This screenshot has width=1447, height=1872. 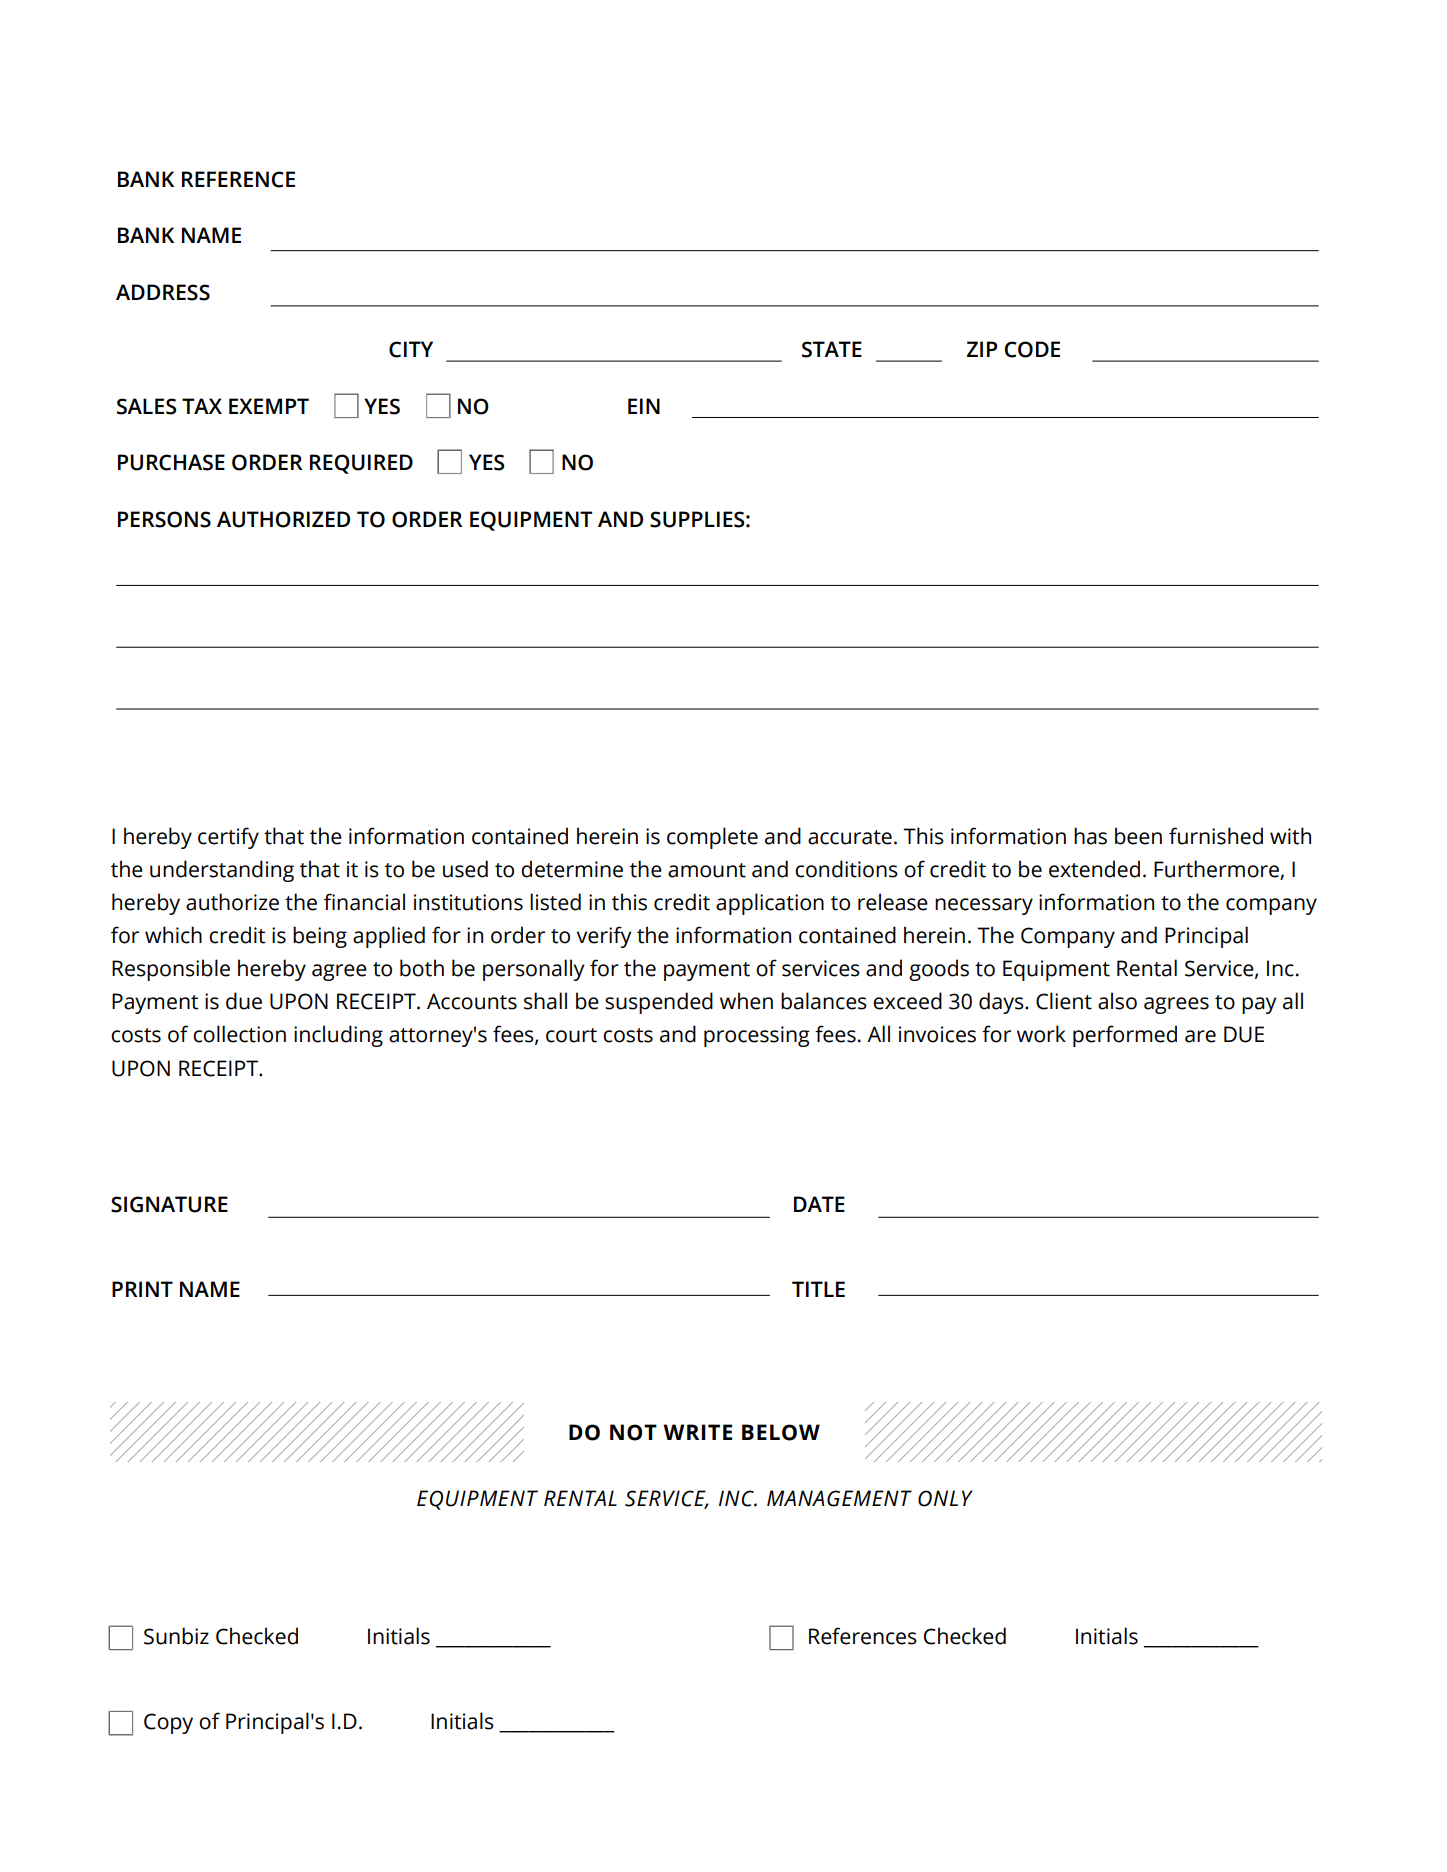 I want to click on EXEMPT, so click(x=269, y=406).
